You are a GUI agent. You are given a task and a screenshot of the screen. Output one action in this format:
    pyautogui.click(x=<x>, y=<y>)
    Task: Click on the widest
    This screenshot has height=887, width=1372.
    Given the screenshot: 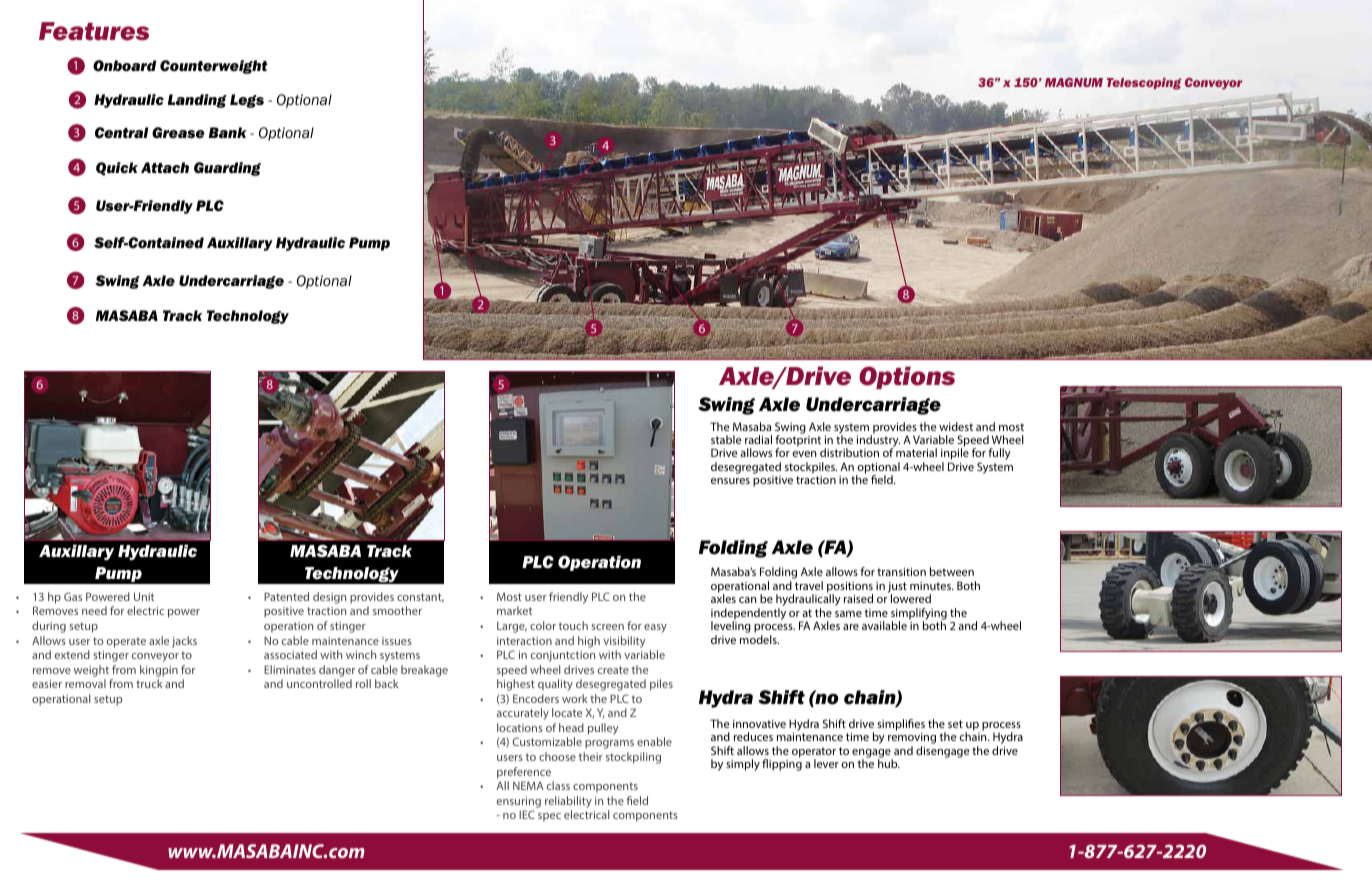 What is the action you would take?
    pyautogui.click(x=956, y=426)
